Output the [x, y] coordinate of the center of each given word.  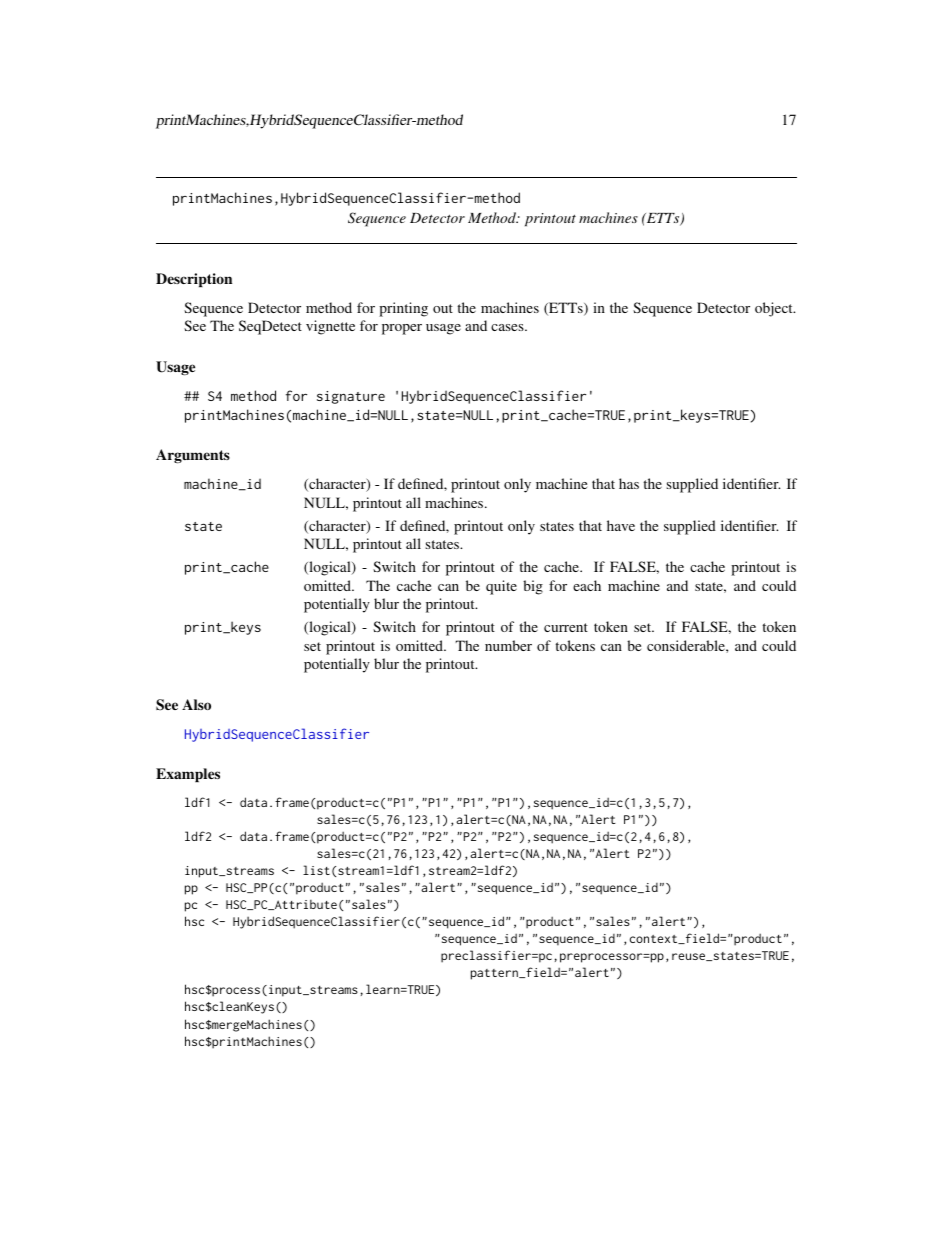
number [508, 645]
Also [196, 704]
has [629, 483]
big [533, 587]
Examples [188, 775]
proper [402, 329]
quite [501, 587]
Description [194, 280]
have [621, 525]
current [566, 627]
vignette [330, 327]
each [587, 585]
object [775, 309]
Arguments [193, 456]
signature [351, 397]
